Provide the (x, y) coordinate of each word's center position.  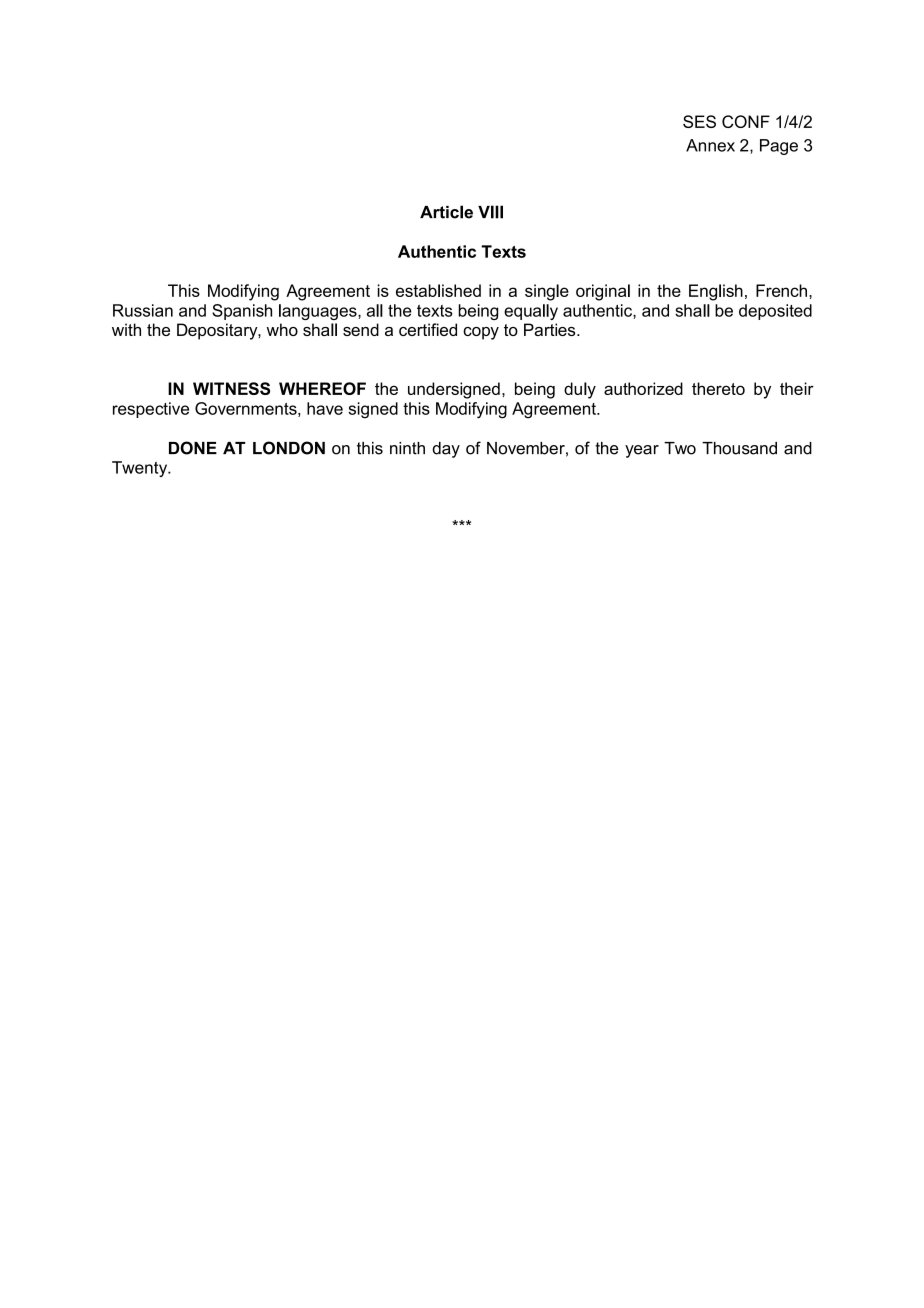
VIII (490, 212)
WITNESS (231, 388)
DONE (193, 448)
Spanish (242, 312)
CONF (746, 121)
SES (699, 121)
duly (580, 390)
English (716, 292)
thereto (718, 388)
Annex (710, 145)
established (438, 290)
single (547, 292)
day (446, 450)
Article (446, 212)
